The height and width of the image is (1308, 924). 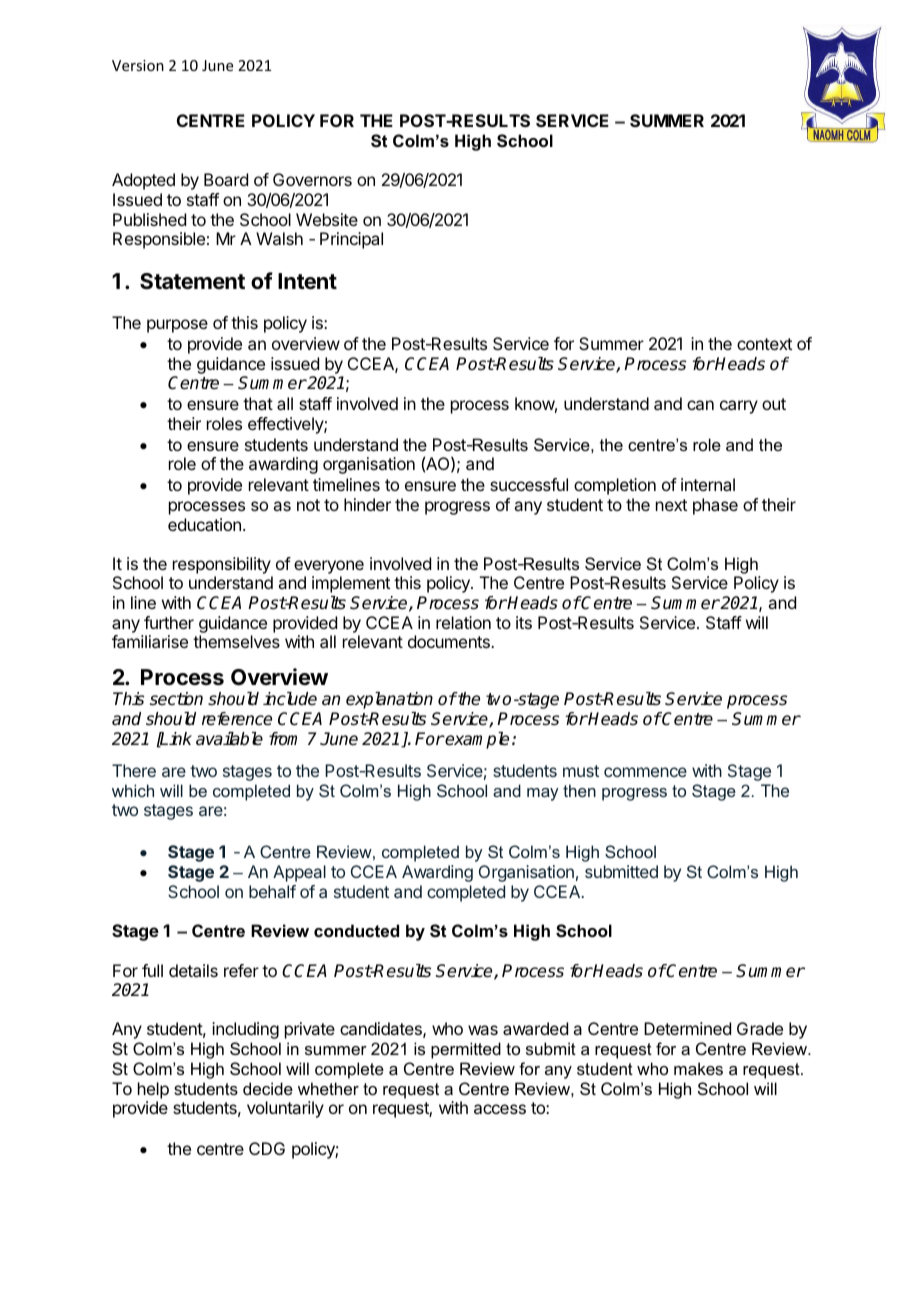 What do you see at coordinates (739, 407) in the image?
I see `carry` at bounding box center [739, 407].
